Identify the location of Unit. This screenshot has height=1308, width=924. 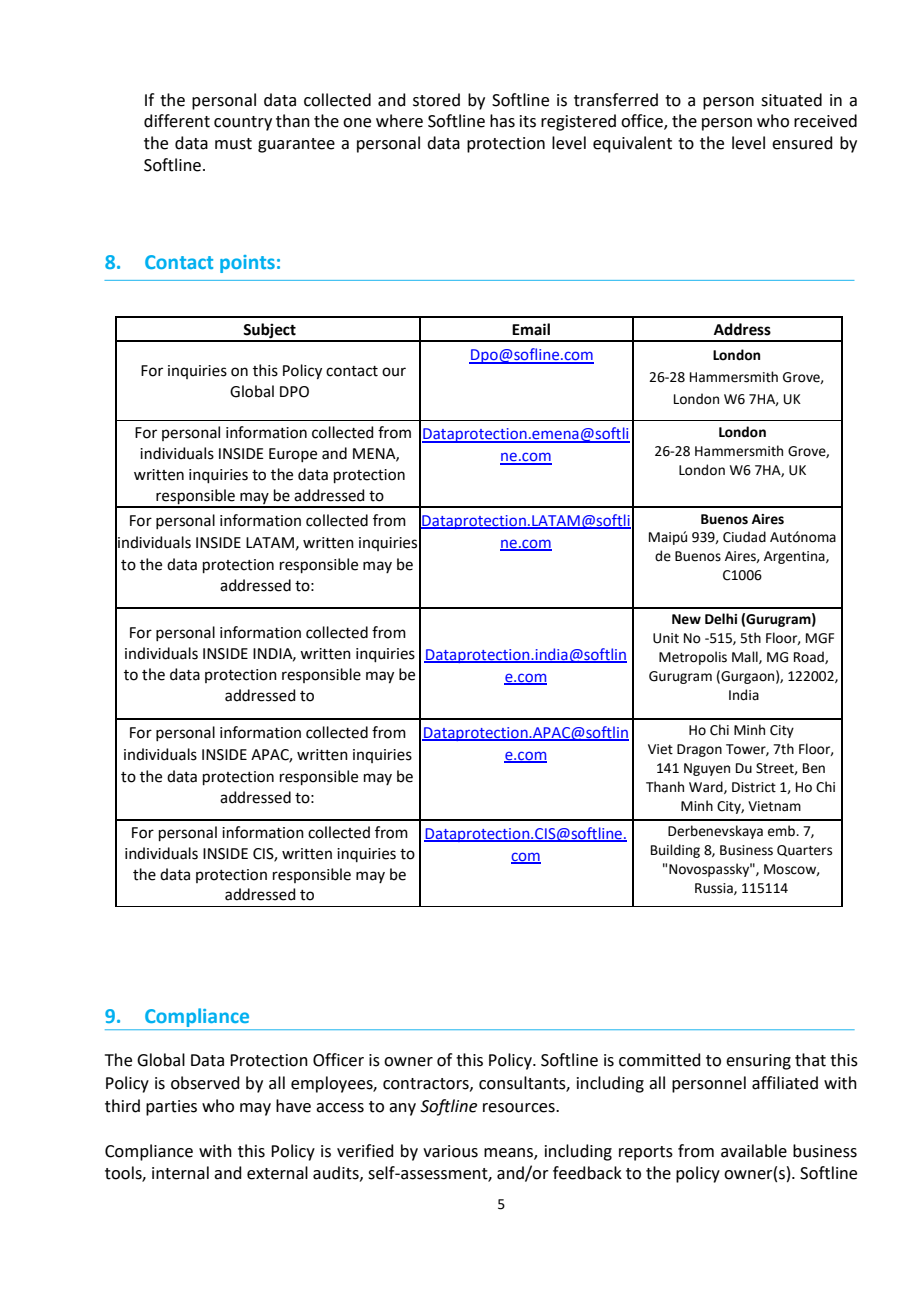
(666, 638).
